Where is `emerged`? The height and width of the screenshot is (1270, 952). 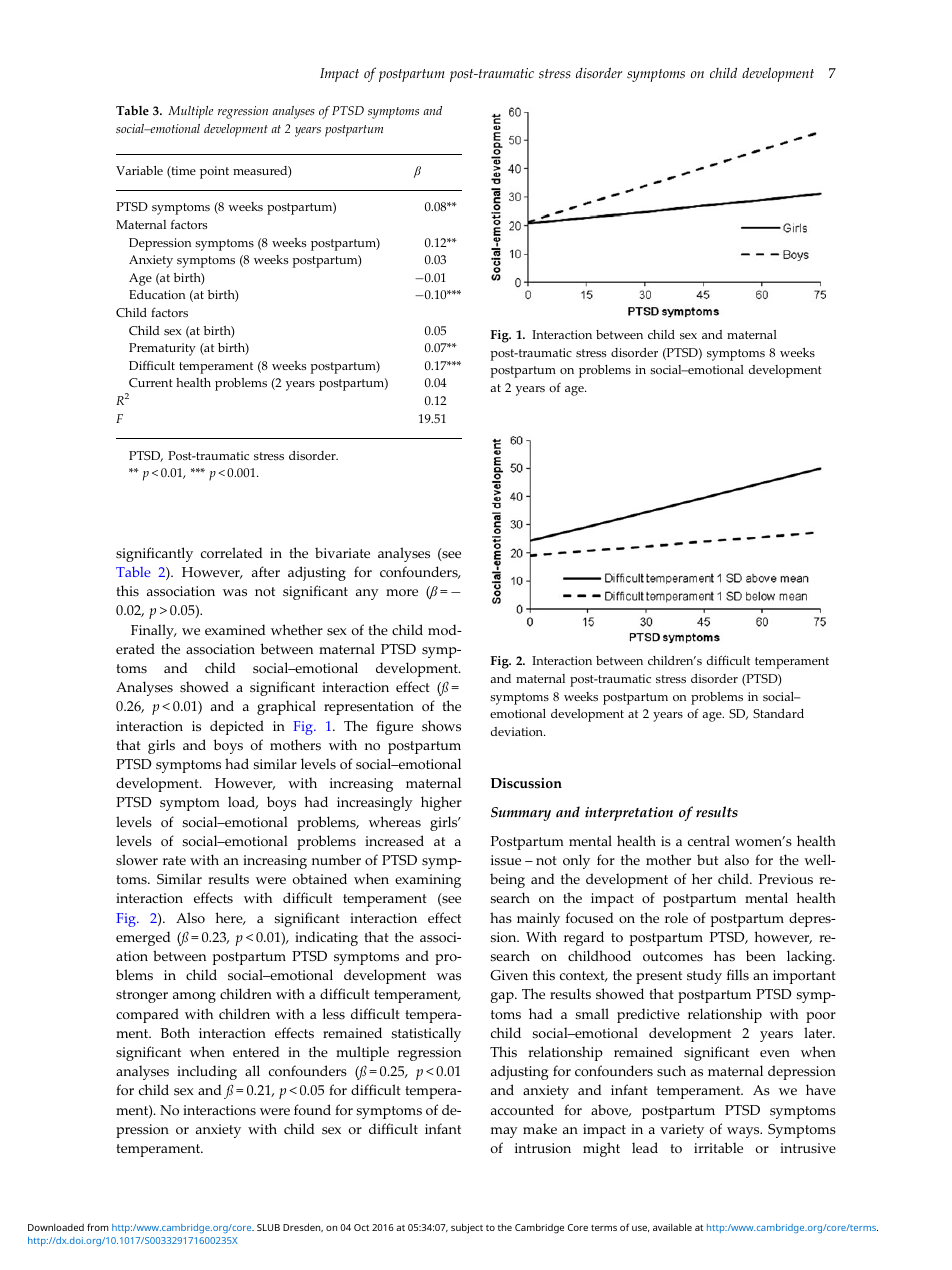 emerged is located at coordinates (143, 938).
